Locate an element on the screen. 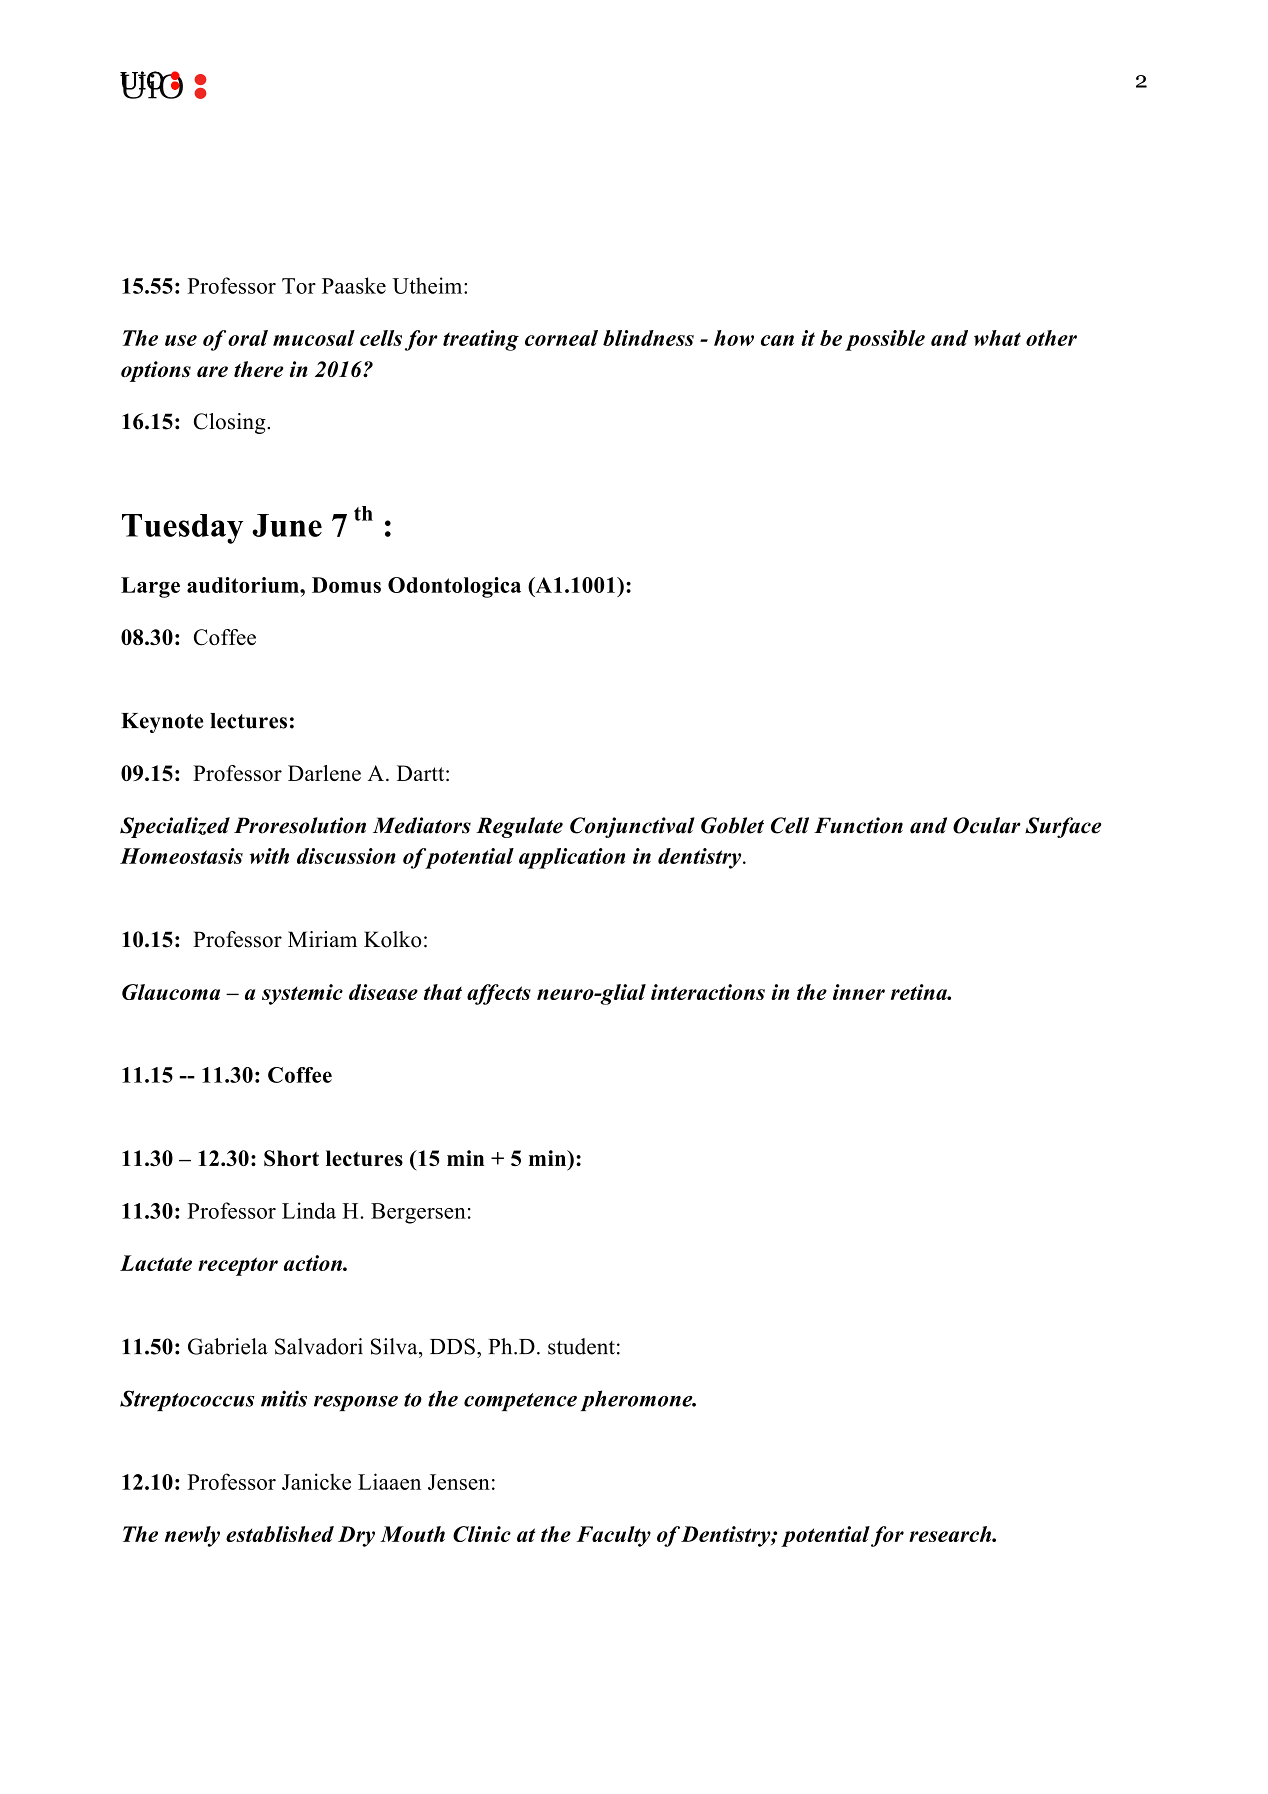  Ocular is located at coordinates (987, 825).
